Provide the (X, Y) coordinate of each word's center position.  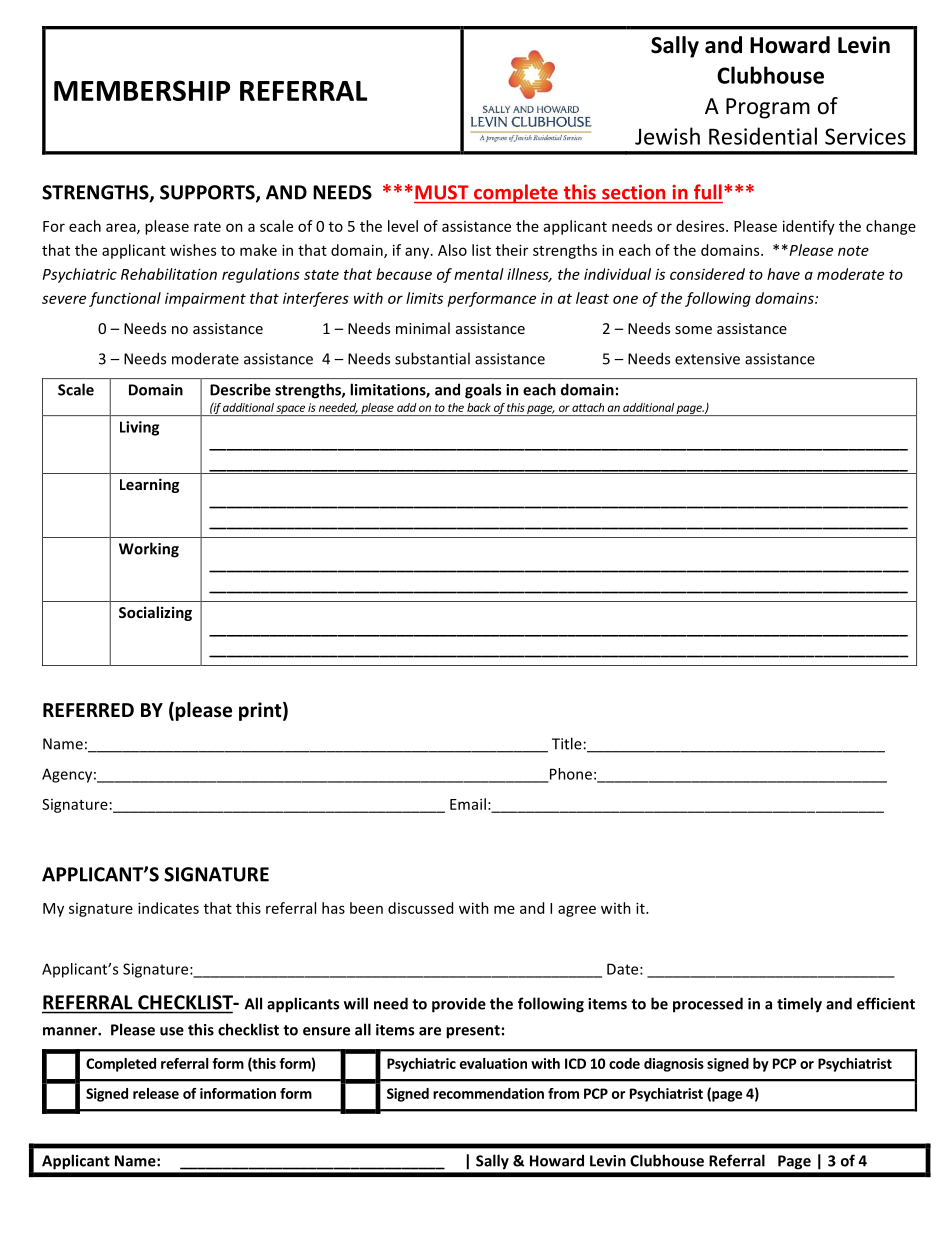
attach (588, 407)
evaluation (493, 1063)
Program (768, 108)
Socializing (155, 613)
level (403, 226)
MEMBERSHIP (142, 90)
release (156, 1093)
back (479, 407)
